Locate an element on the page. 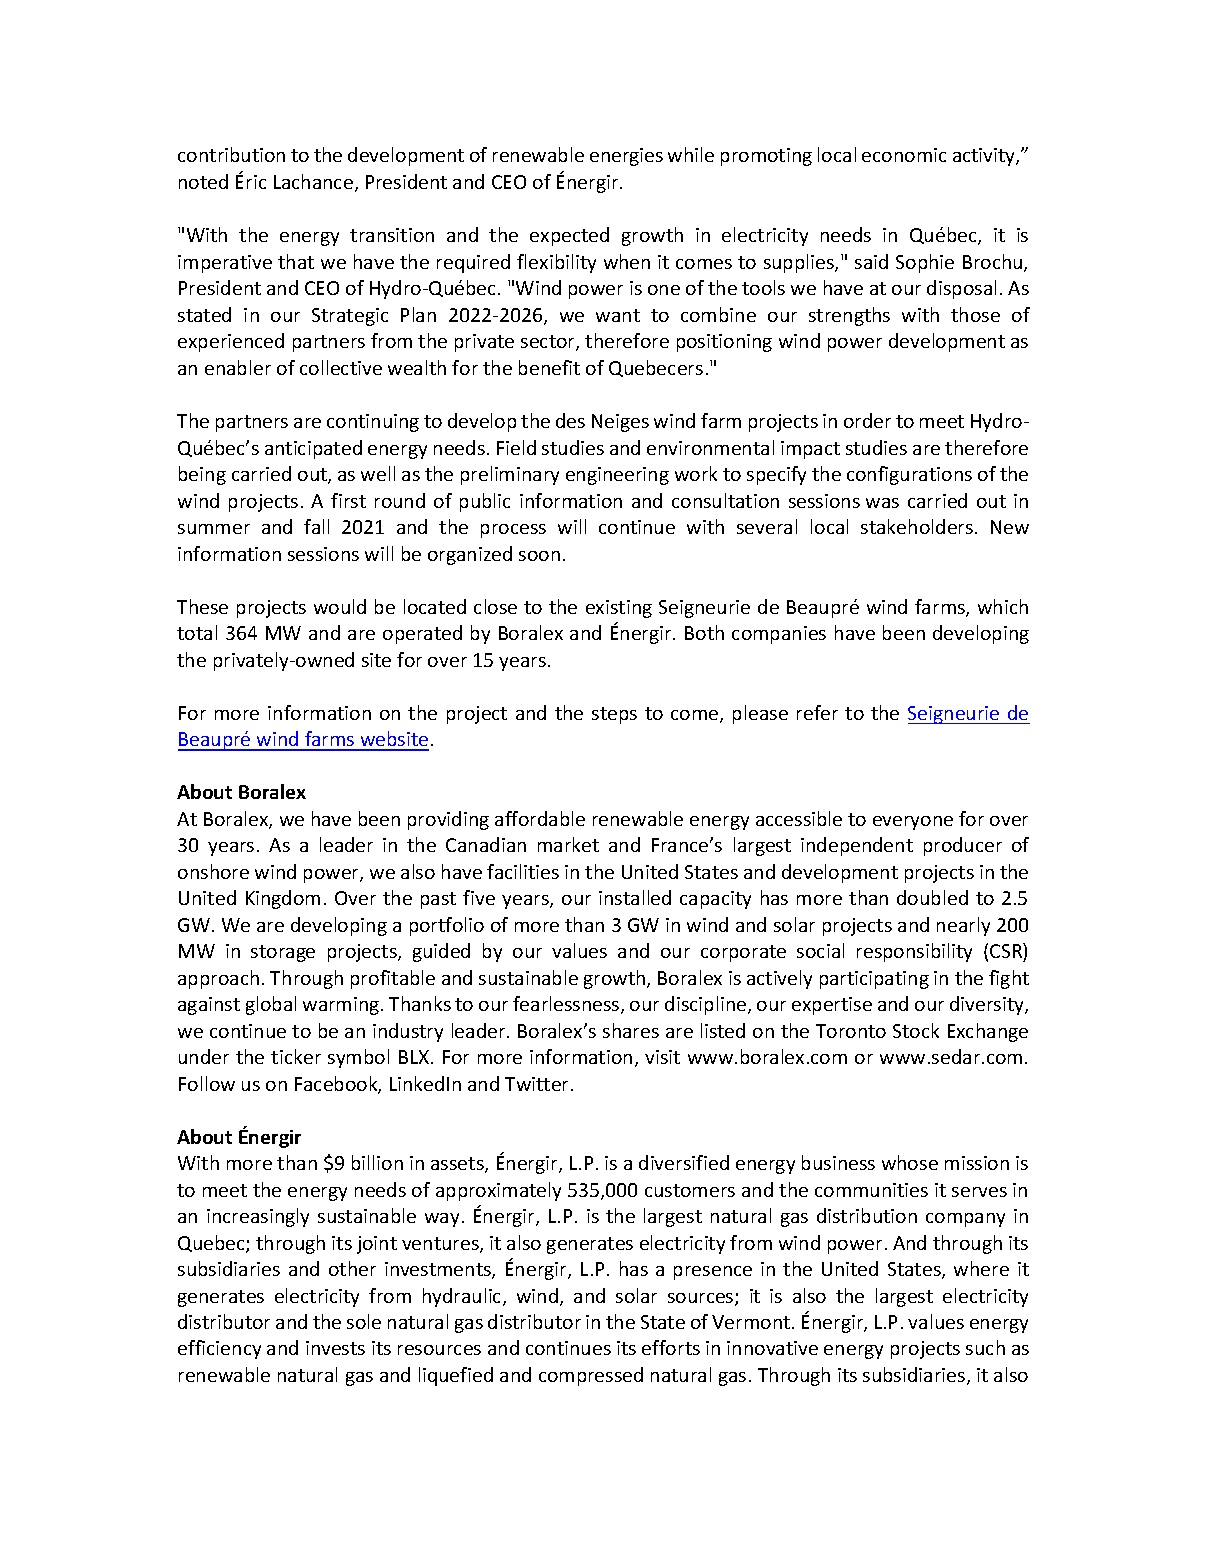 Image resolution: width=1207 pixels, height=1562 pixels. ticker is located at coordinates (296, 1056).
